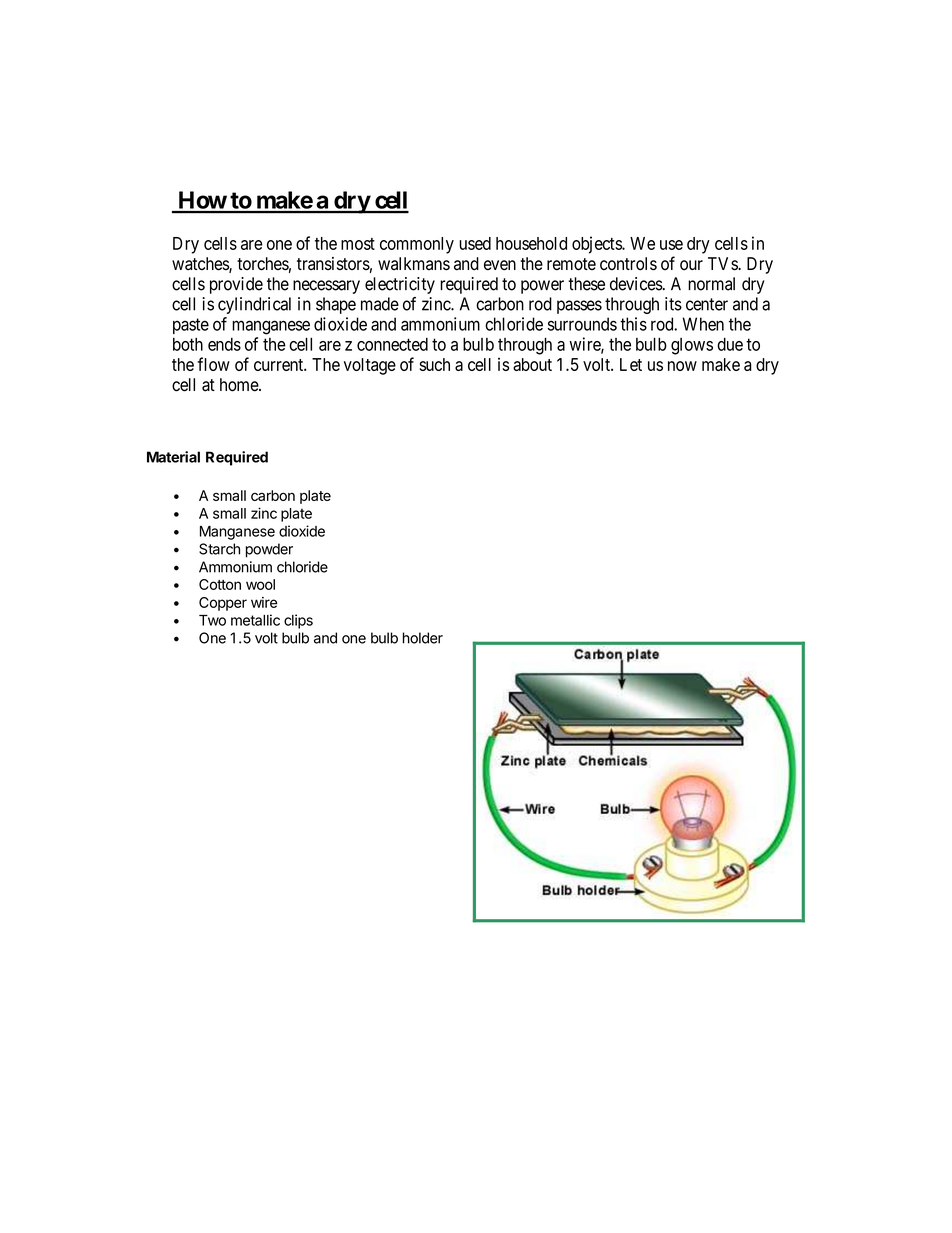 The width and height of the page is (952, 1233). I want to click on powder, so click(269, 550).
